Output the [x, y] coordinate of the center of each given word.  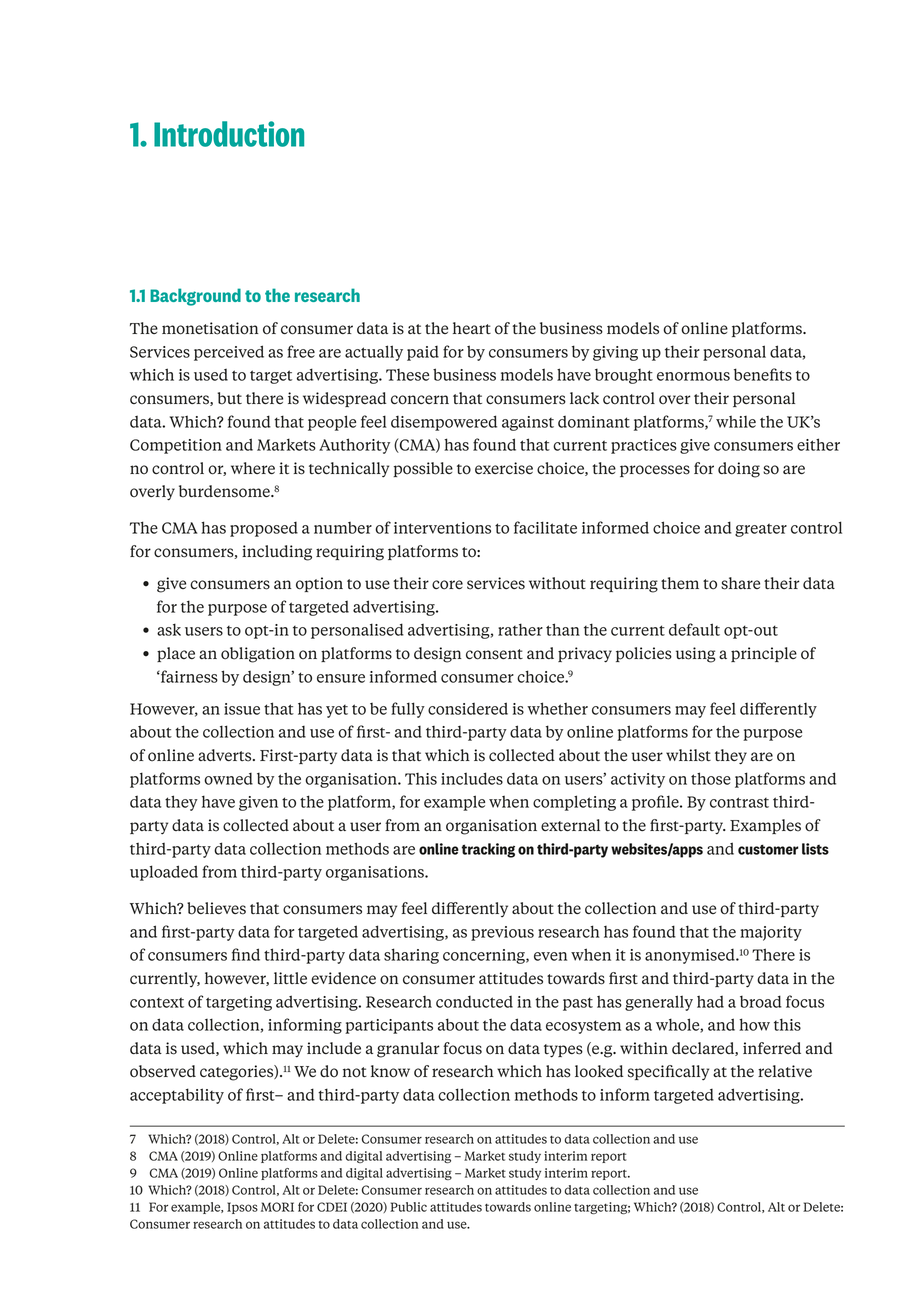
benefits [763, 374]
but [229, 398]
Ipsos [242, 1208]
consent [494, 654]
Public [408, 1207]
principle [764, 654]
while [736, 421]
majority [771, 933]
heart [472, 328]
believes [216, 908]
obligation [258, 655]
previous [502, 933]
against [528, 423]
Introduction [229, 134]
